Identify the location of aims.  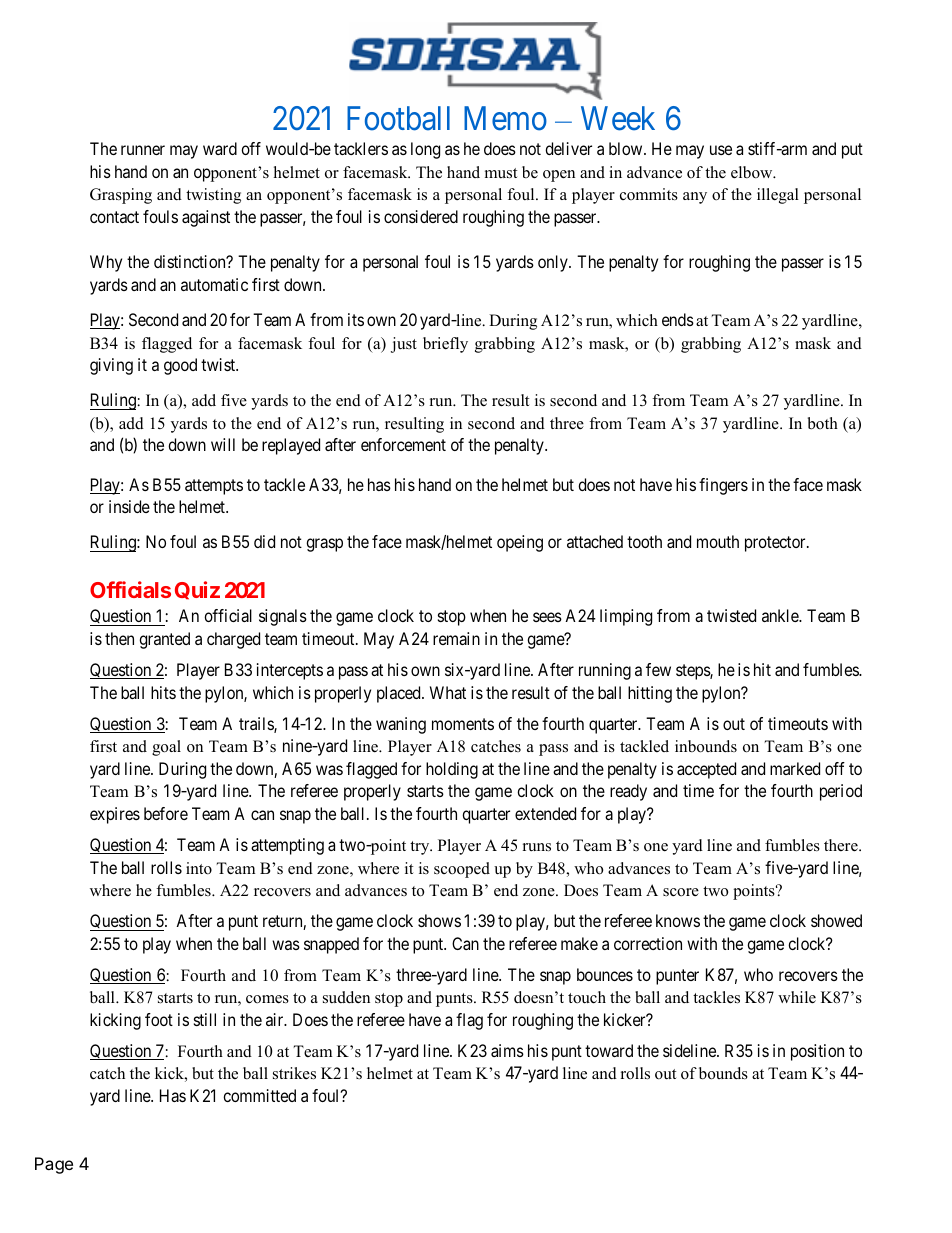
(507, 1050).
